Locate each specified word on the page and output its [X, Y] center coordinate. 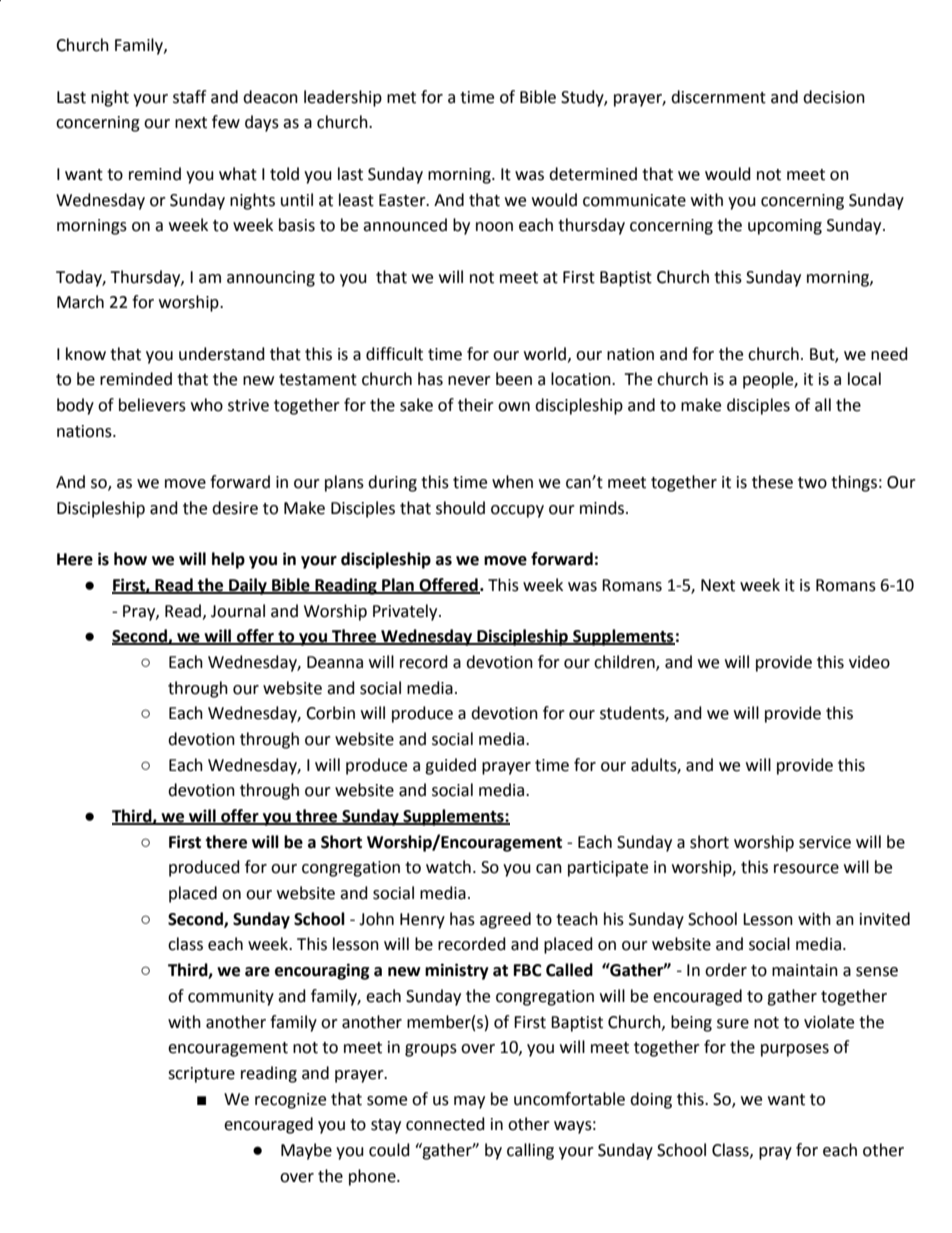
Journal [238, 611]
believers [152, 405]
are [257, 972]
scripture [201, 1075]
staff [189, 97]
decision [834, 97]
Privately [406, 612]
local [864, 379]
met [401, 98]
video [869, 662]
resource [806, 869]
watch [448, 867]
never [469, 381]
